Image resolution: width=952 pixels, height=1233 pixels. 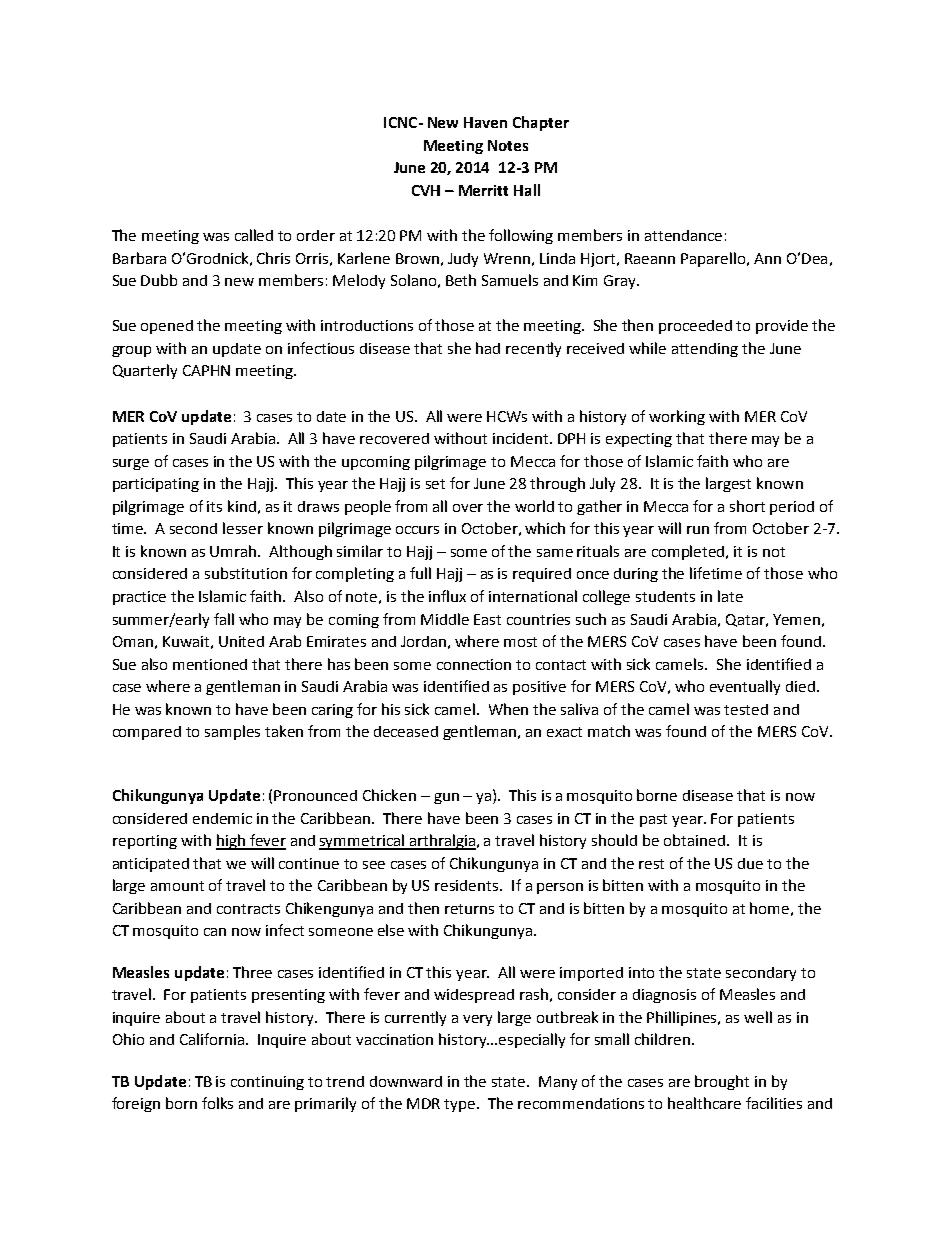 I want to click on called, so click(x=254, y=235).
